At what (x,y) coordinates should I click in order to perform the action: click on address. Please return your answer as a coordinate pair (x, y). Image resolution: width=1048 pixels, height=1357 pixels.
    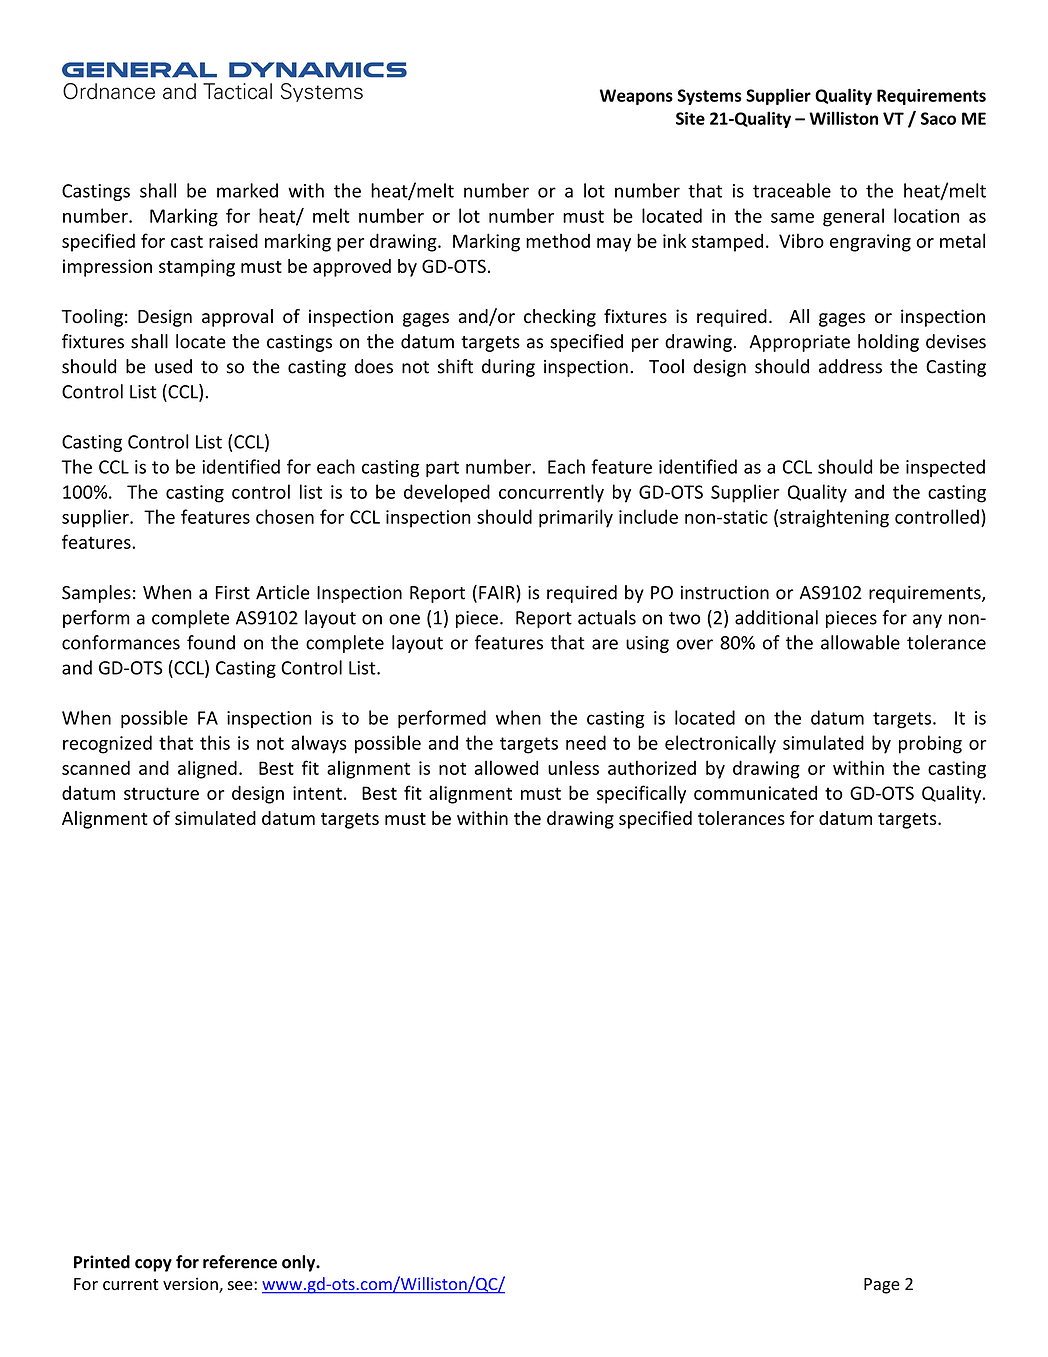
    Looking at the image, I should click on (850, 366).
